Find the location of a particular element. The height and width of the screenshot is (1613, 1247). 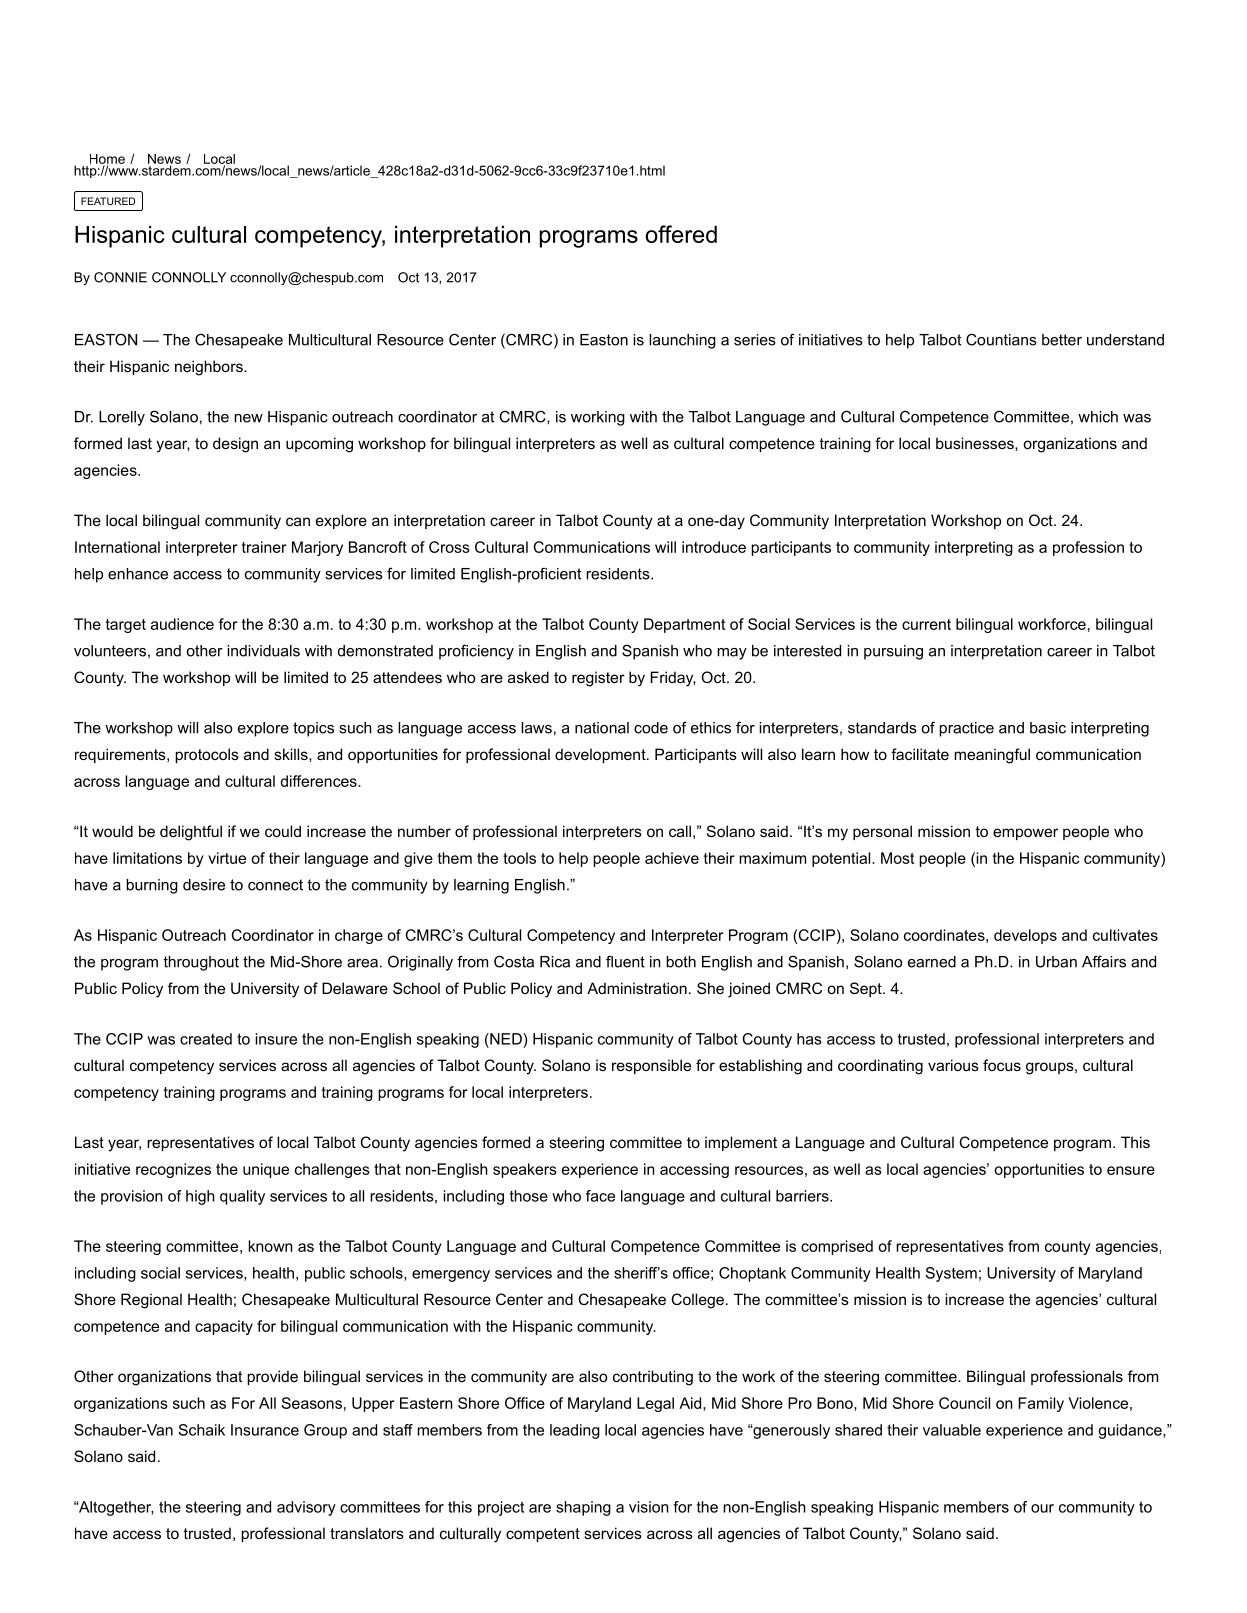

offered is located at coordinates (681, 234).
